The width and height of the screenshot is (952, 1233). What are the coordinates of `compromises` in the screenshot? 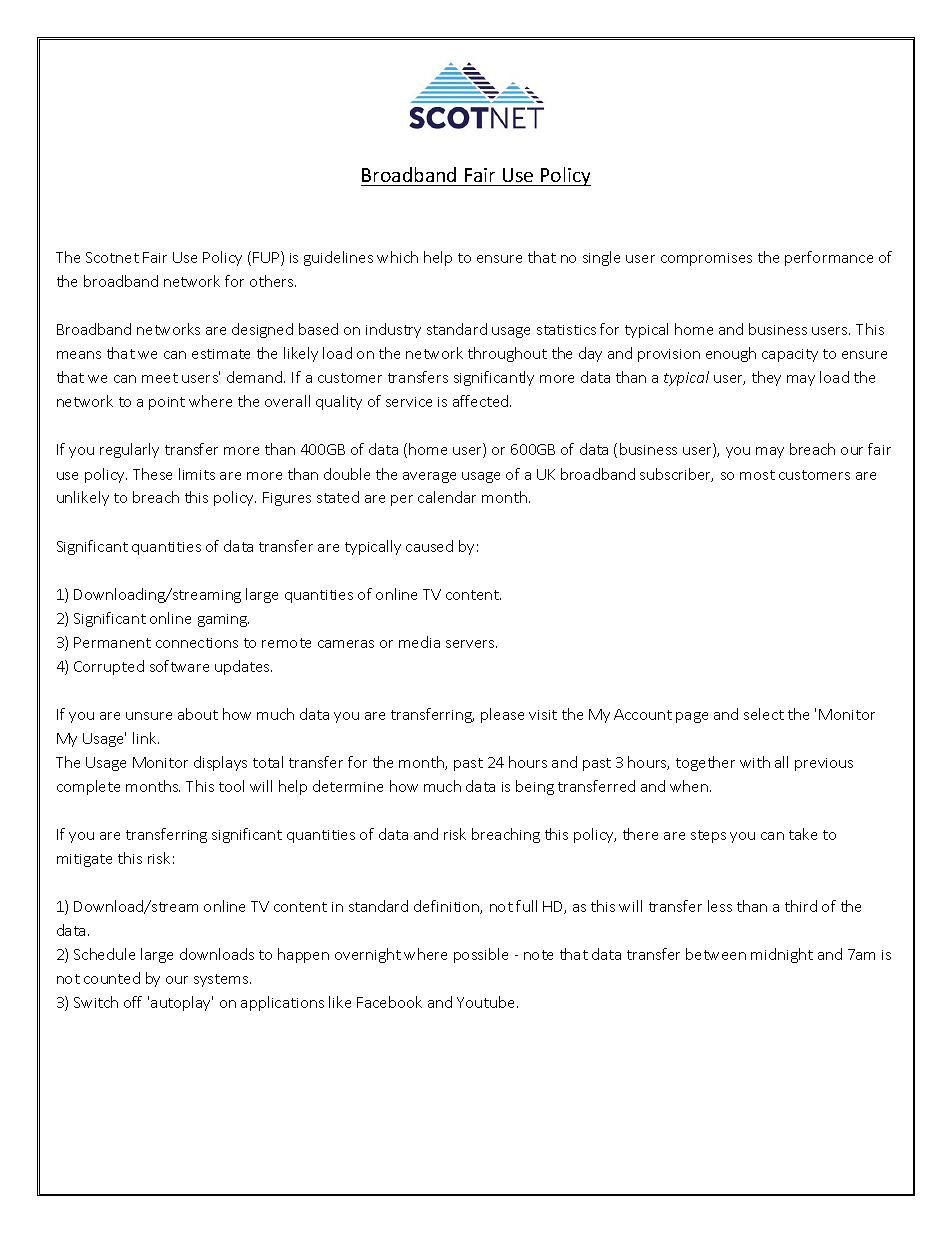 It's located at (706, 259).
